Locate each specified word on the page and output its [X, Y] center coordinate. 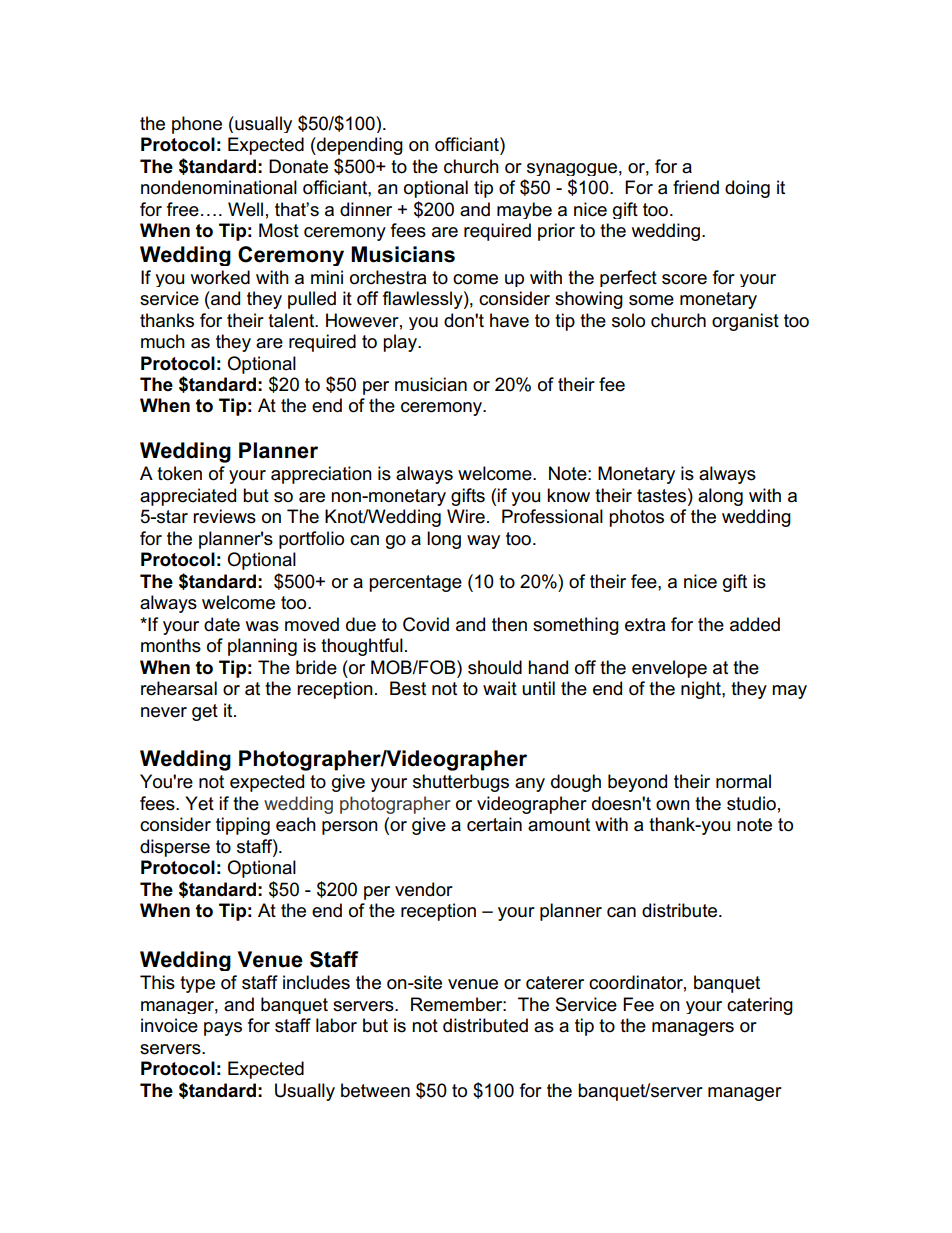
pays [223, 1029]
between [375, 1090]
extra [645, 625]
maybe [524, 210]
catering [760, 1006]
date [222, 624]
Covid [426, 624]
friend [696, 187]
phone [197, 125]
